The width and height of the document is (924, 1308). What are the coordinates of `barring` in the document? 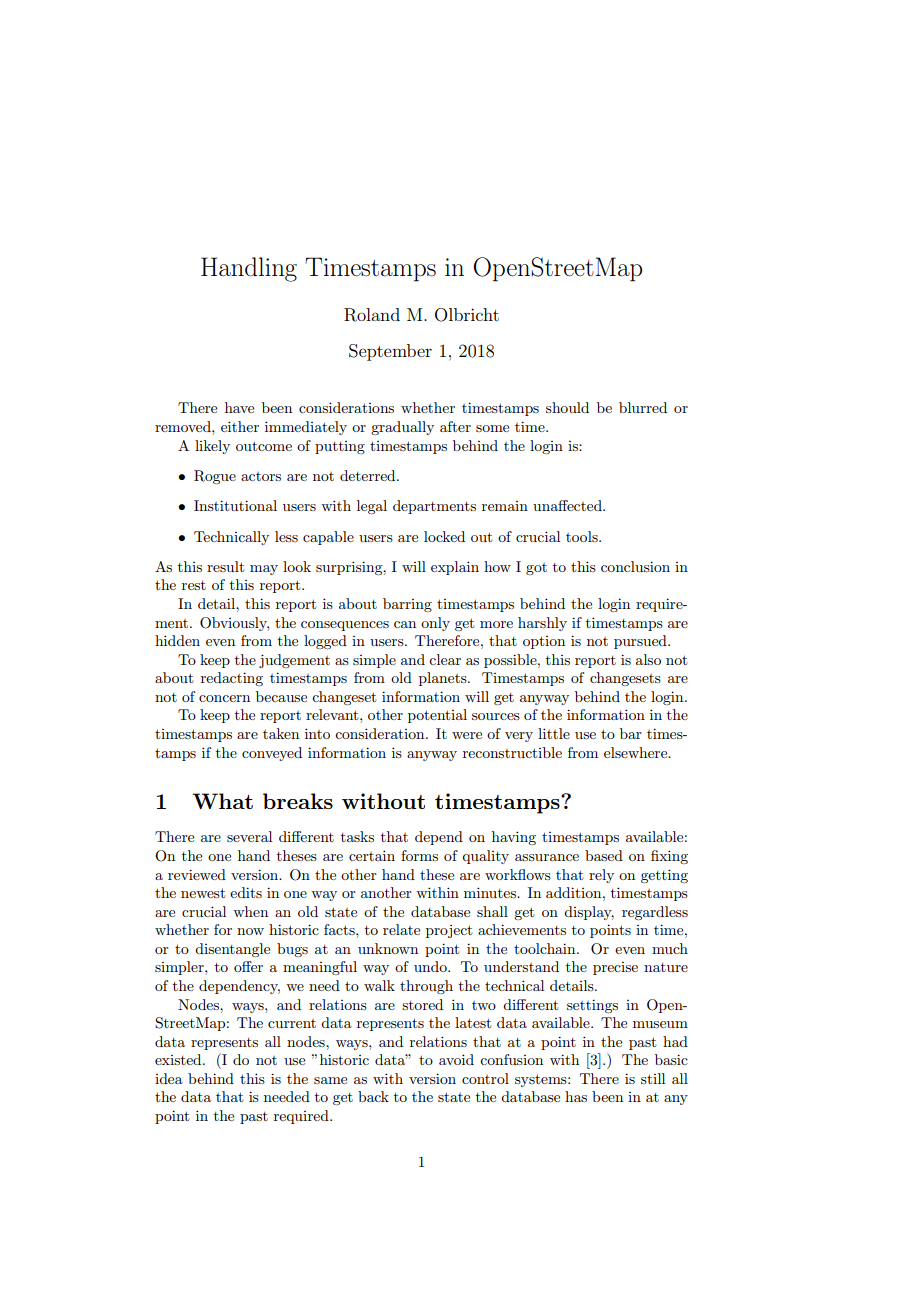 It's located at (407, 605).
